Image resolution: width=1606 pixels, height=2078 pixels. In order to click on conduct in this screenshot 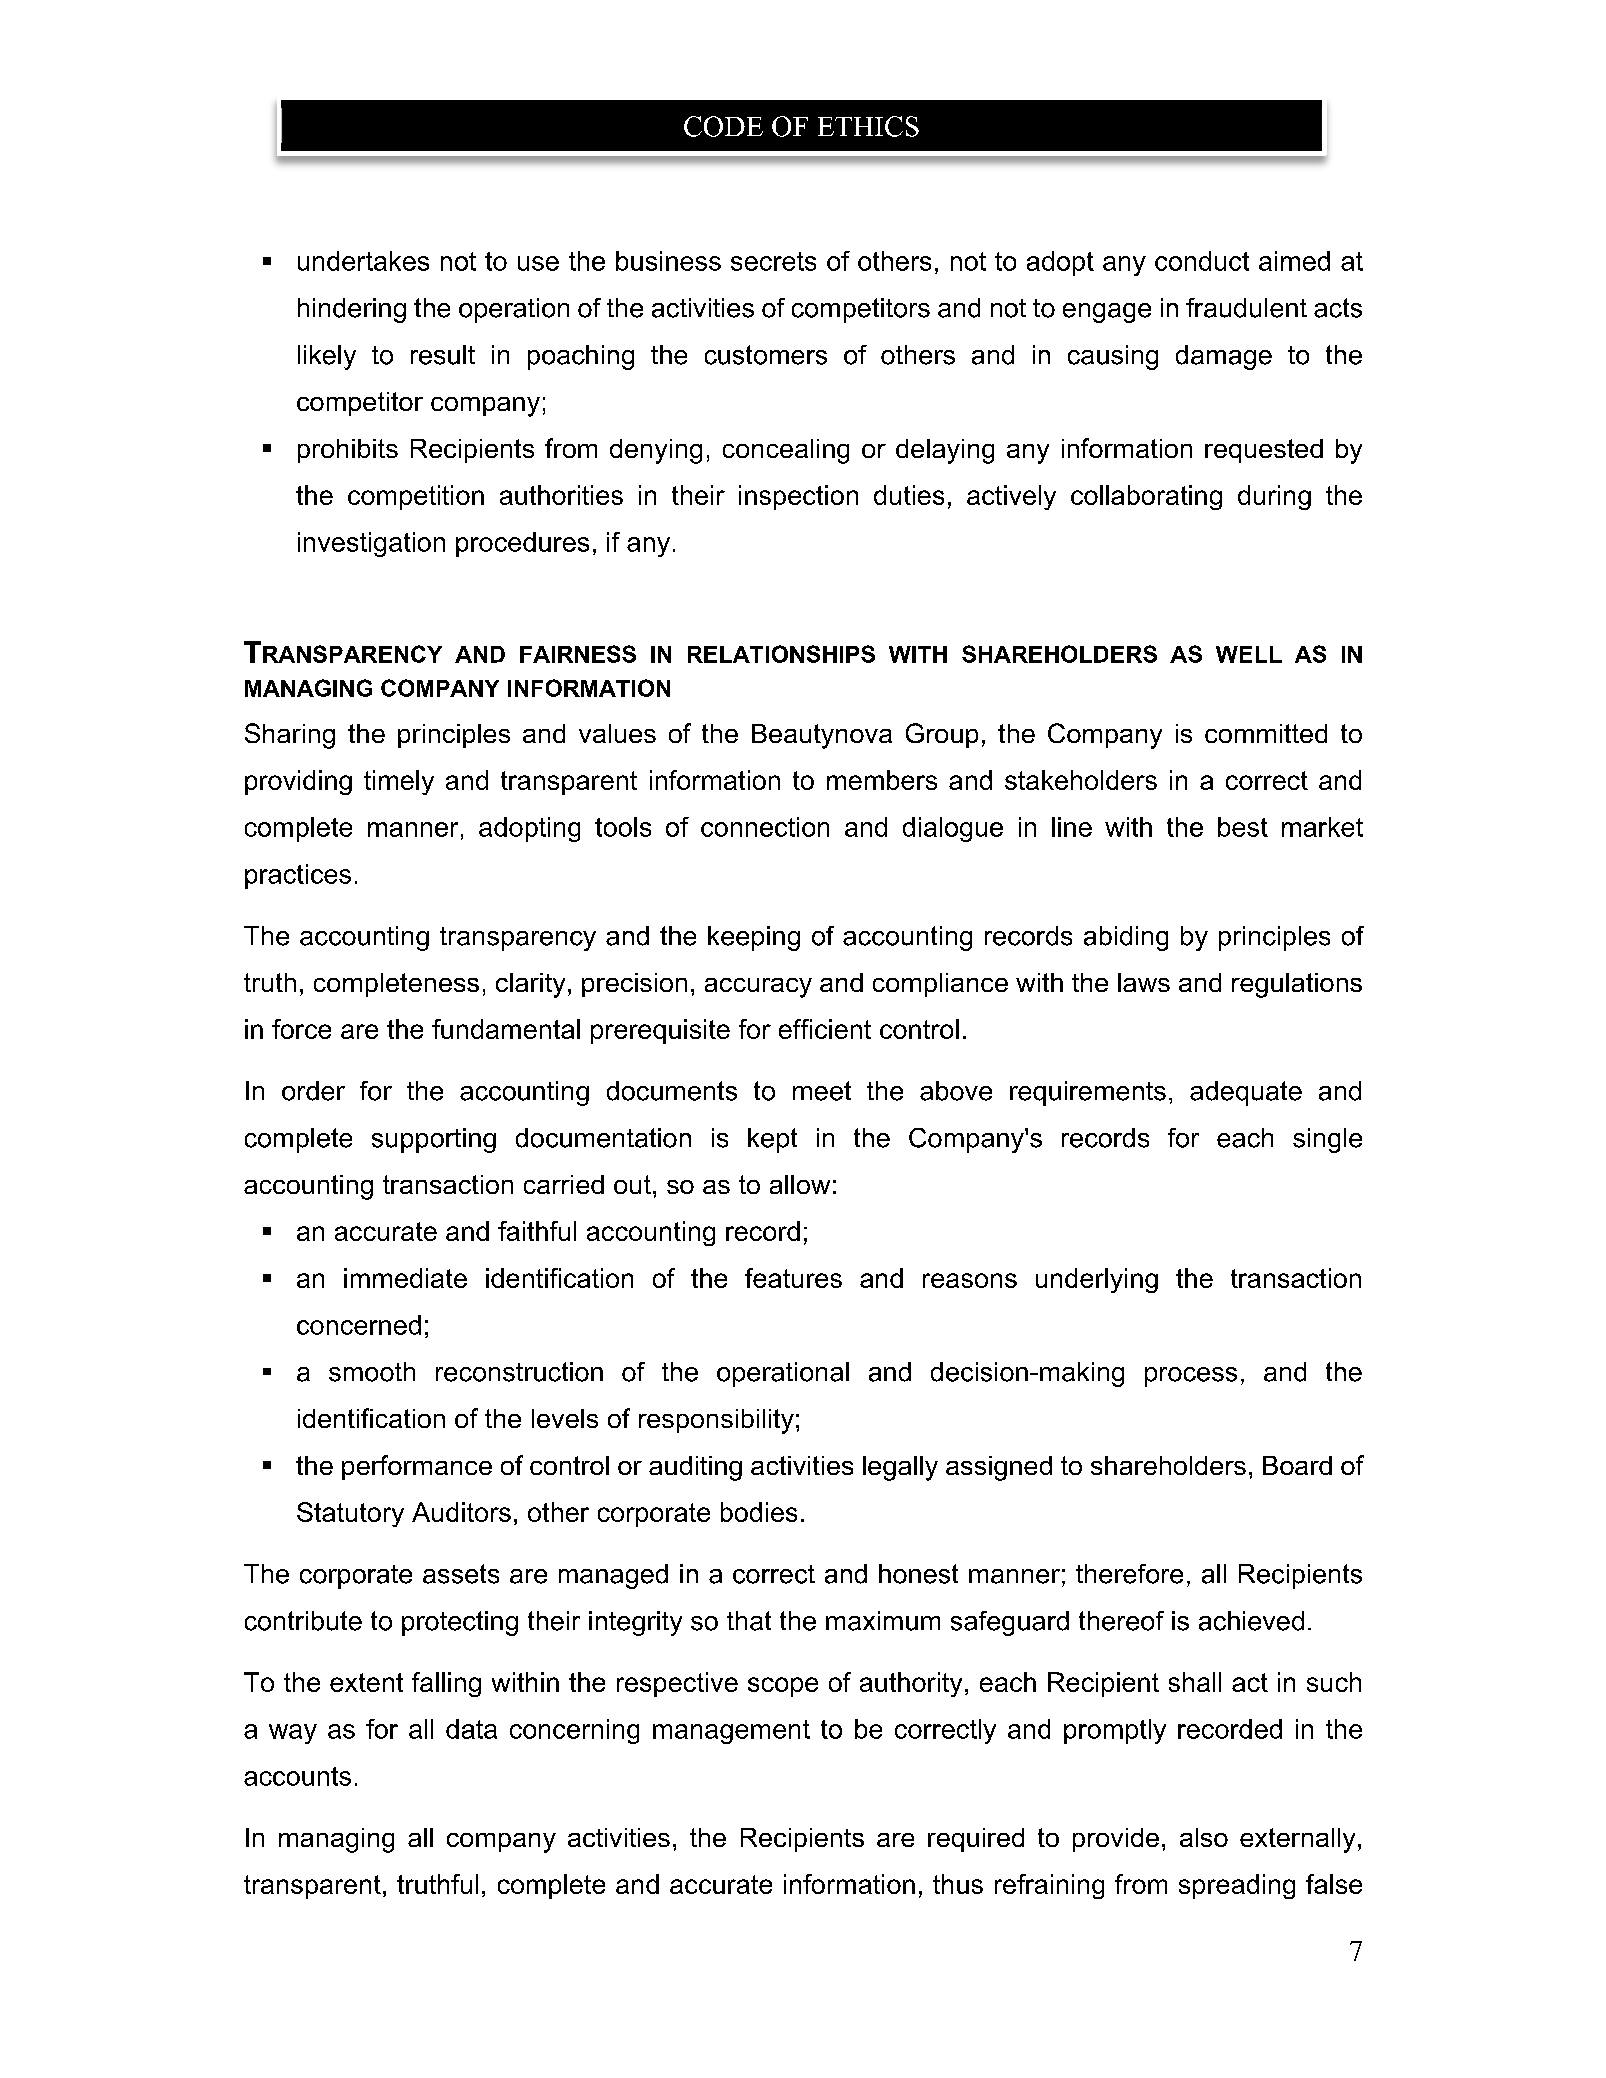, I will do `click(1202, 261)`.
